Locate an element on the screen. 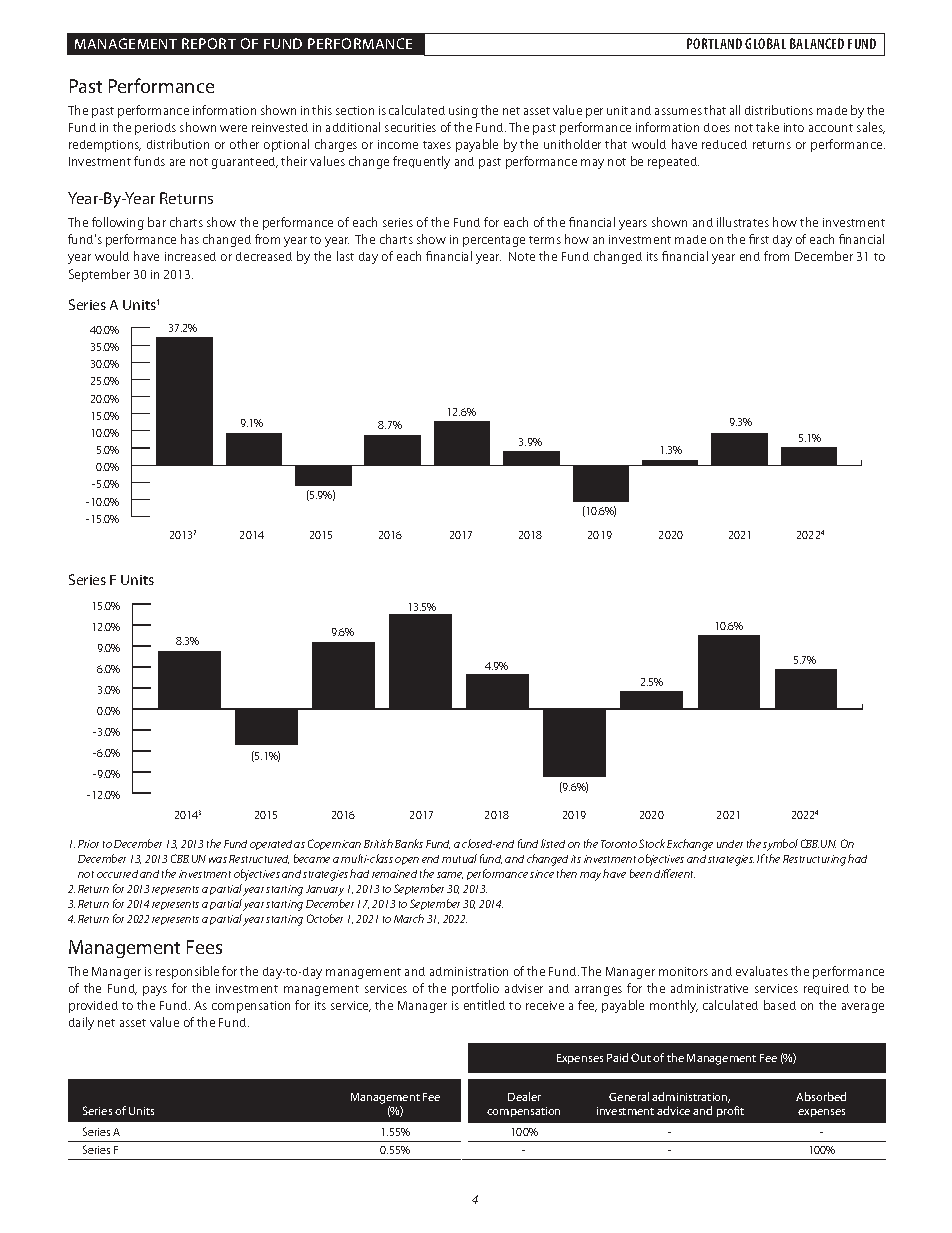 The height and width of the screenshot is (1233, 952). was is located at coordinates (218, 860).
